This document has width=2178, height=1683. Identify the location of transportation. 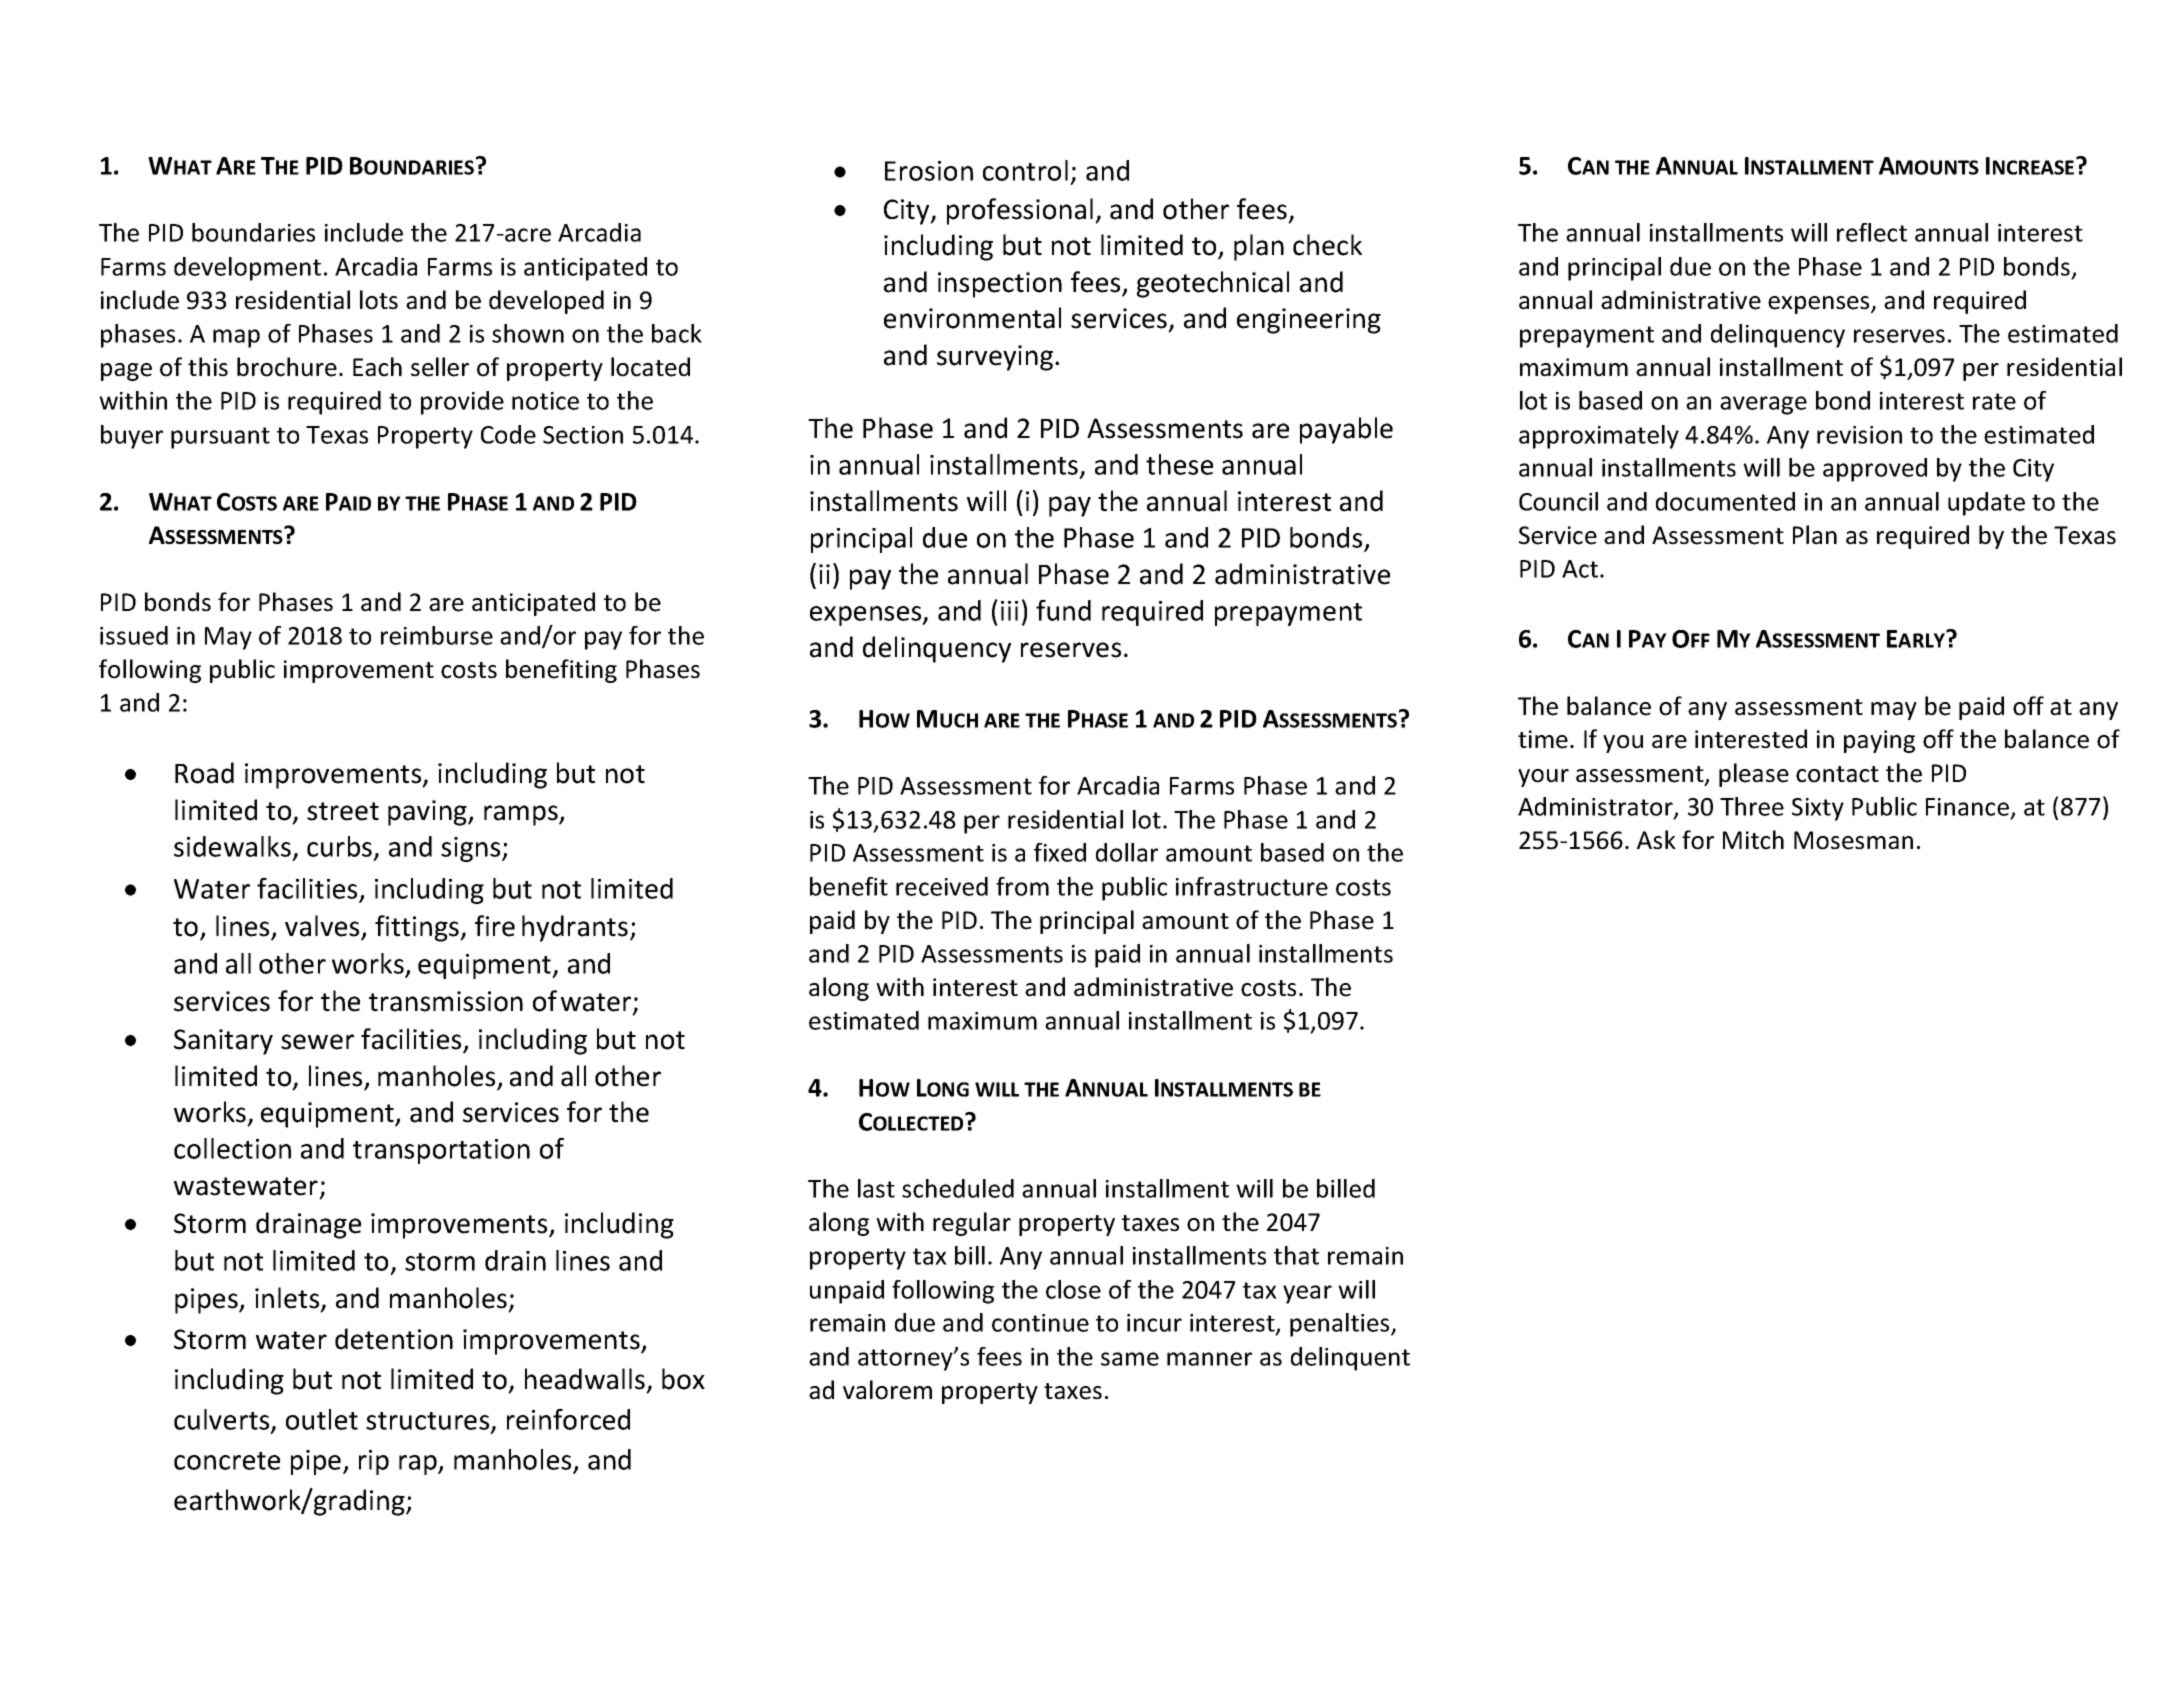
(441, 1151).
